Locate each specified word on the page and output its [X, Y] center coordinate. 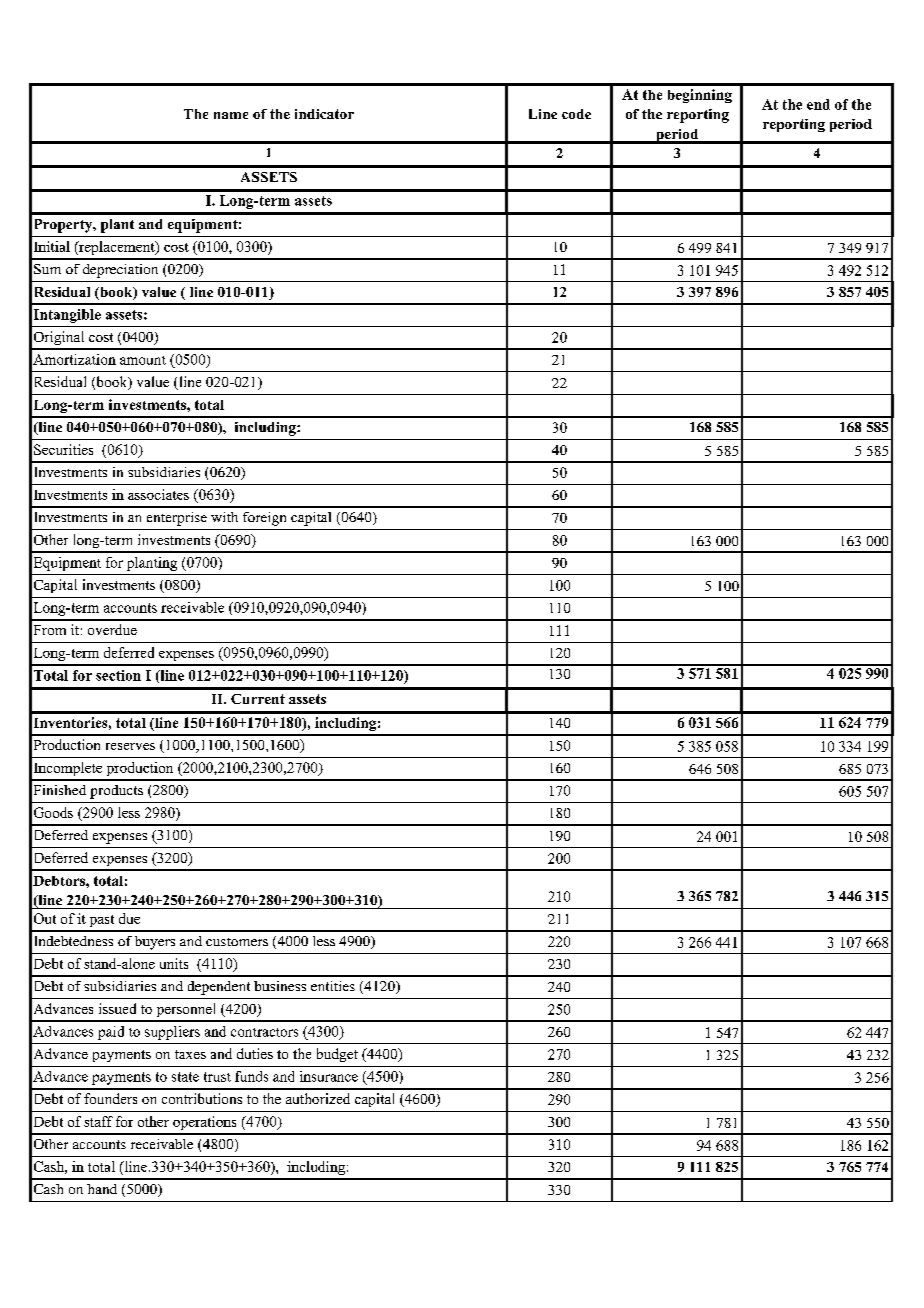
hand [102, 1189]
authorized [318, 1098]
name [231, 115]
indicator [324, 114]
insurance [329, 1076]
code [576, 114]
